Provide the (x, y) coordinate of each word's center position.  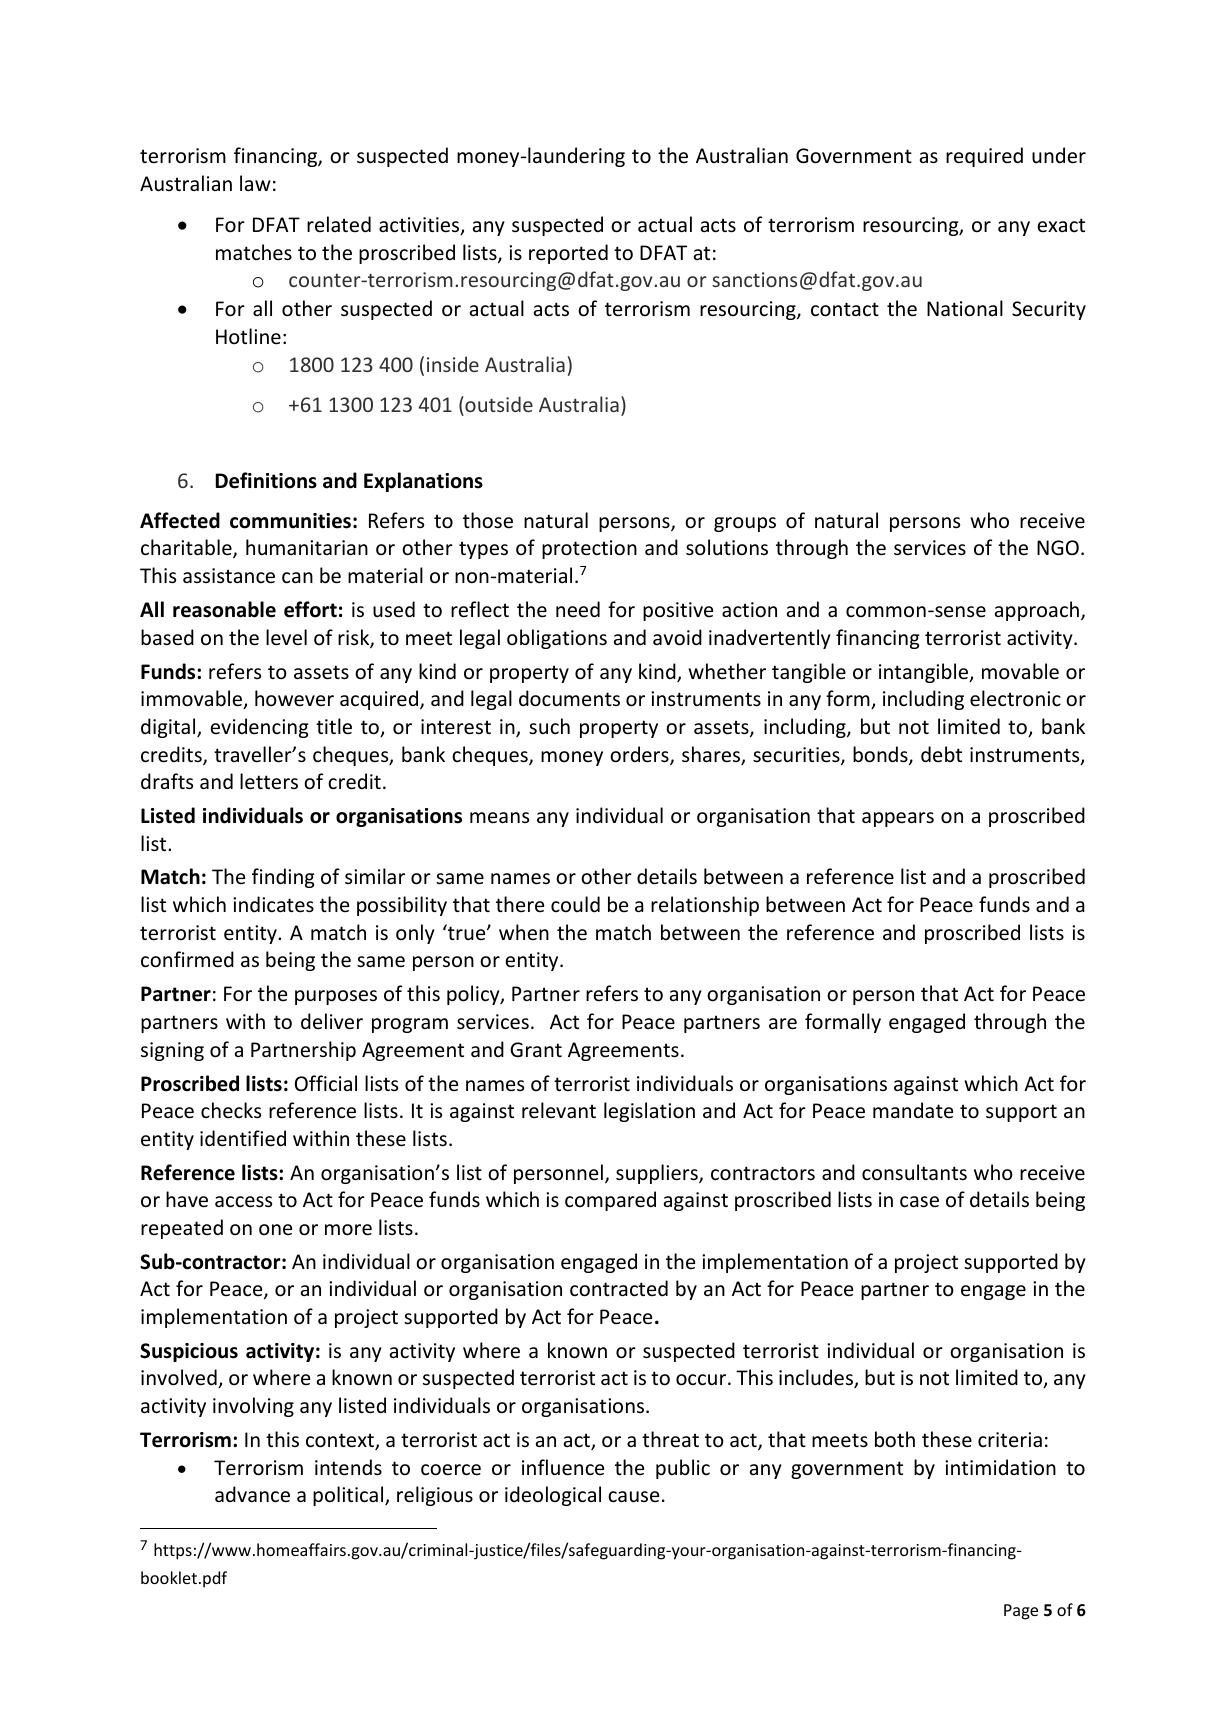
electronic (1015, 698)
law (255, 183)
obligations (557, 639)
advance (252, 1494)
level (286, 637)
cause (633, 1497)
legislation (649, 1112)
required (984, 157)
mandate (913, 1110)
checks (231, 1110)
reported (568, 254)
